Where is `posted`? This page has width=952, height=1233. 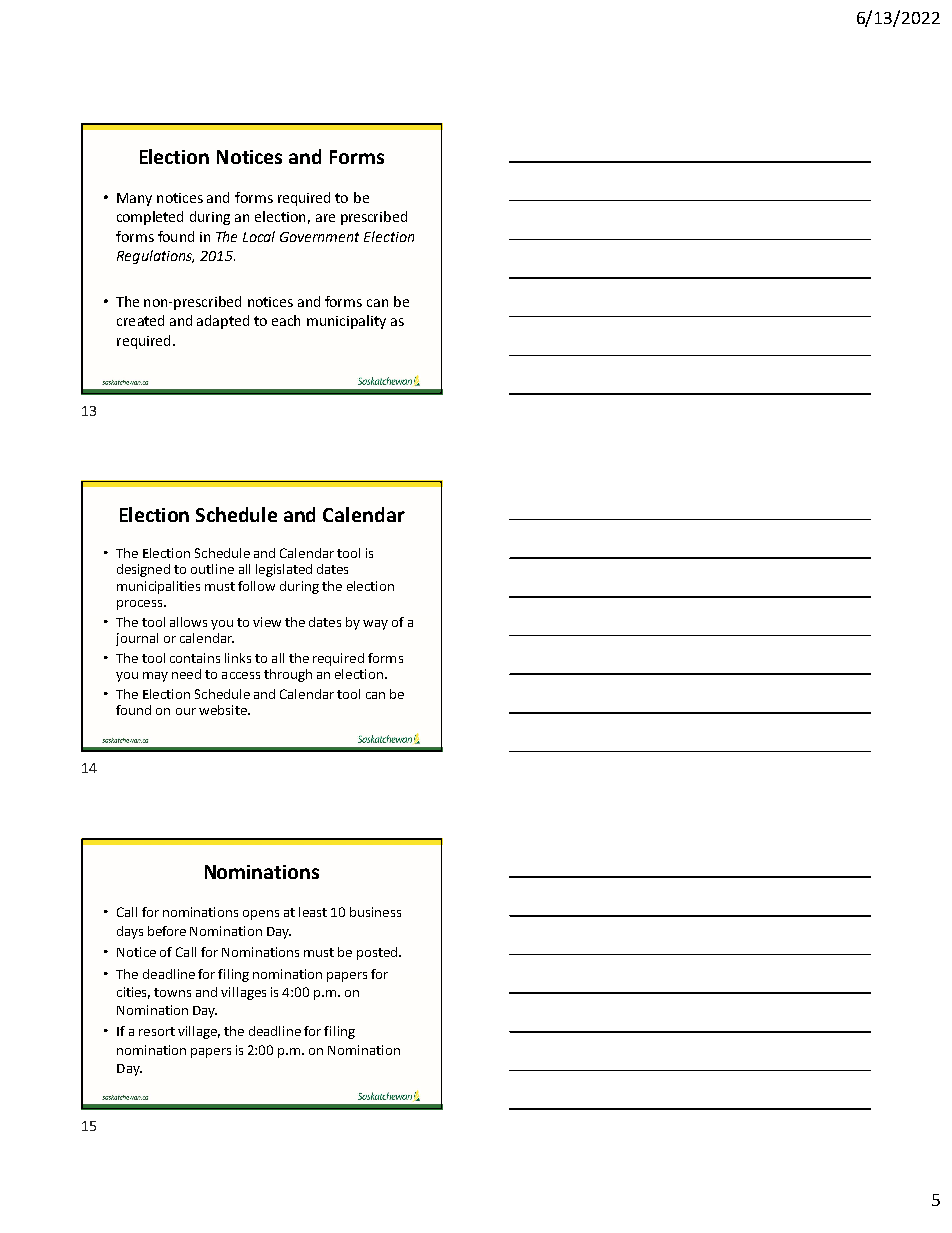 posted is located at coordinates (377, 953).
